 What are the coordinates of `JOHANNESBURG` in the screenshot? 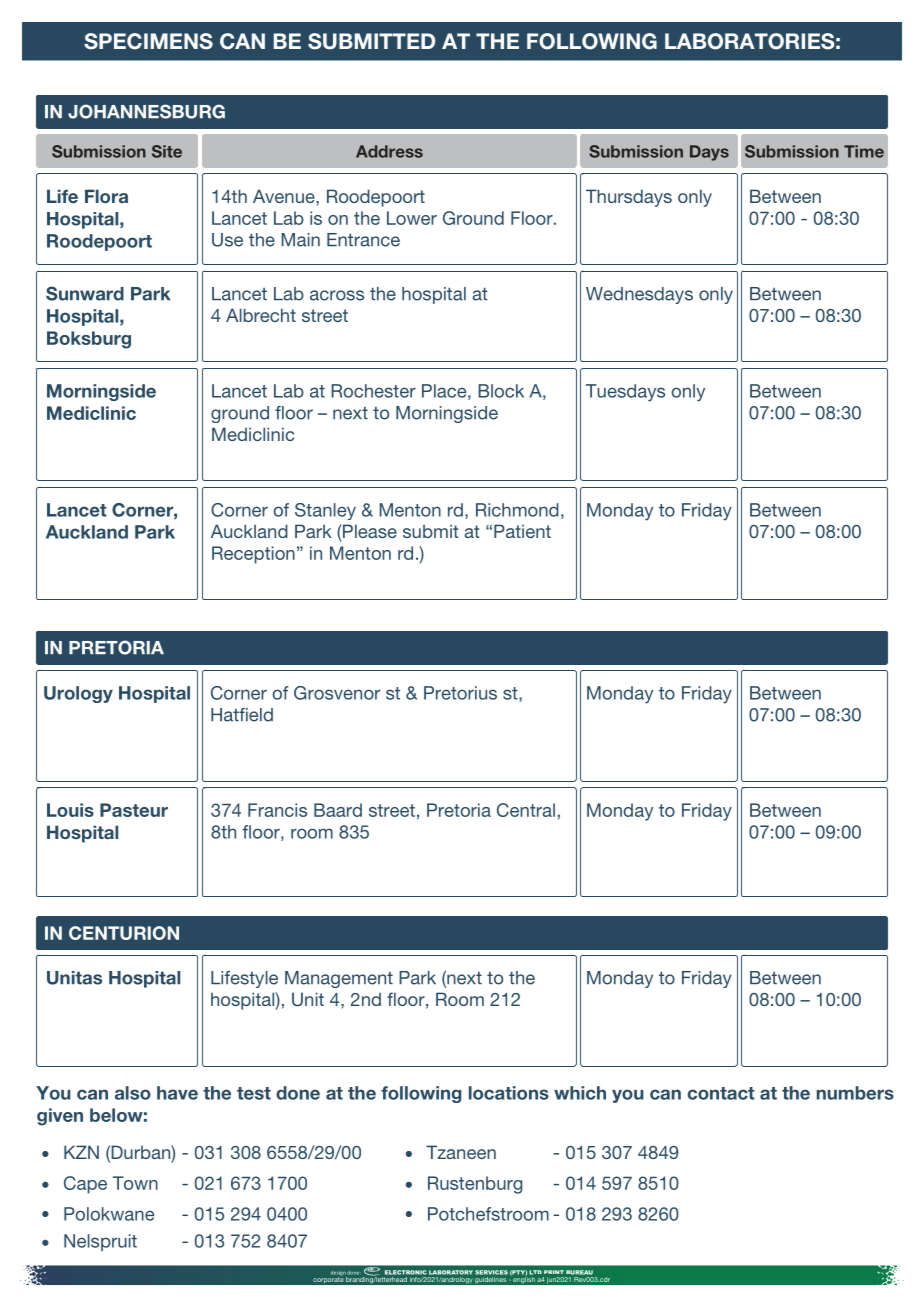 It's located at (146, 111).
